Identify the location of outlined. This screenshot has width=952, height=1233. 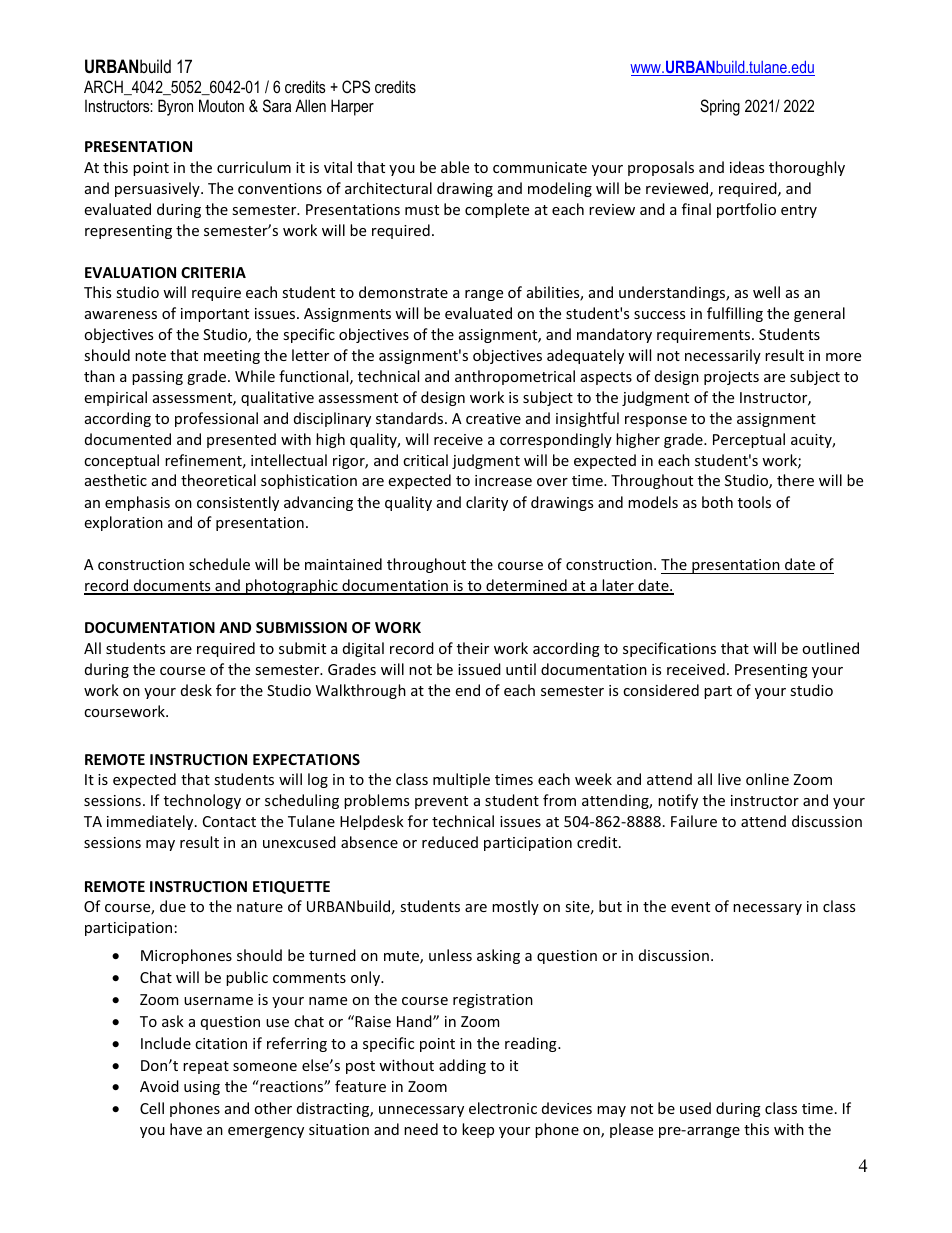
(830, 648).
